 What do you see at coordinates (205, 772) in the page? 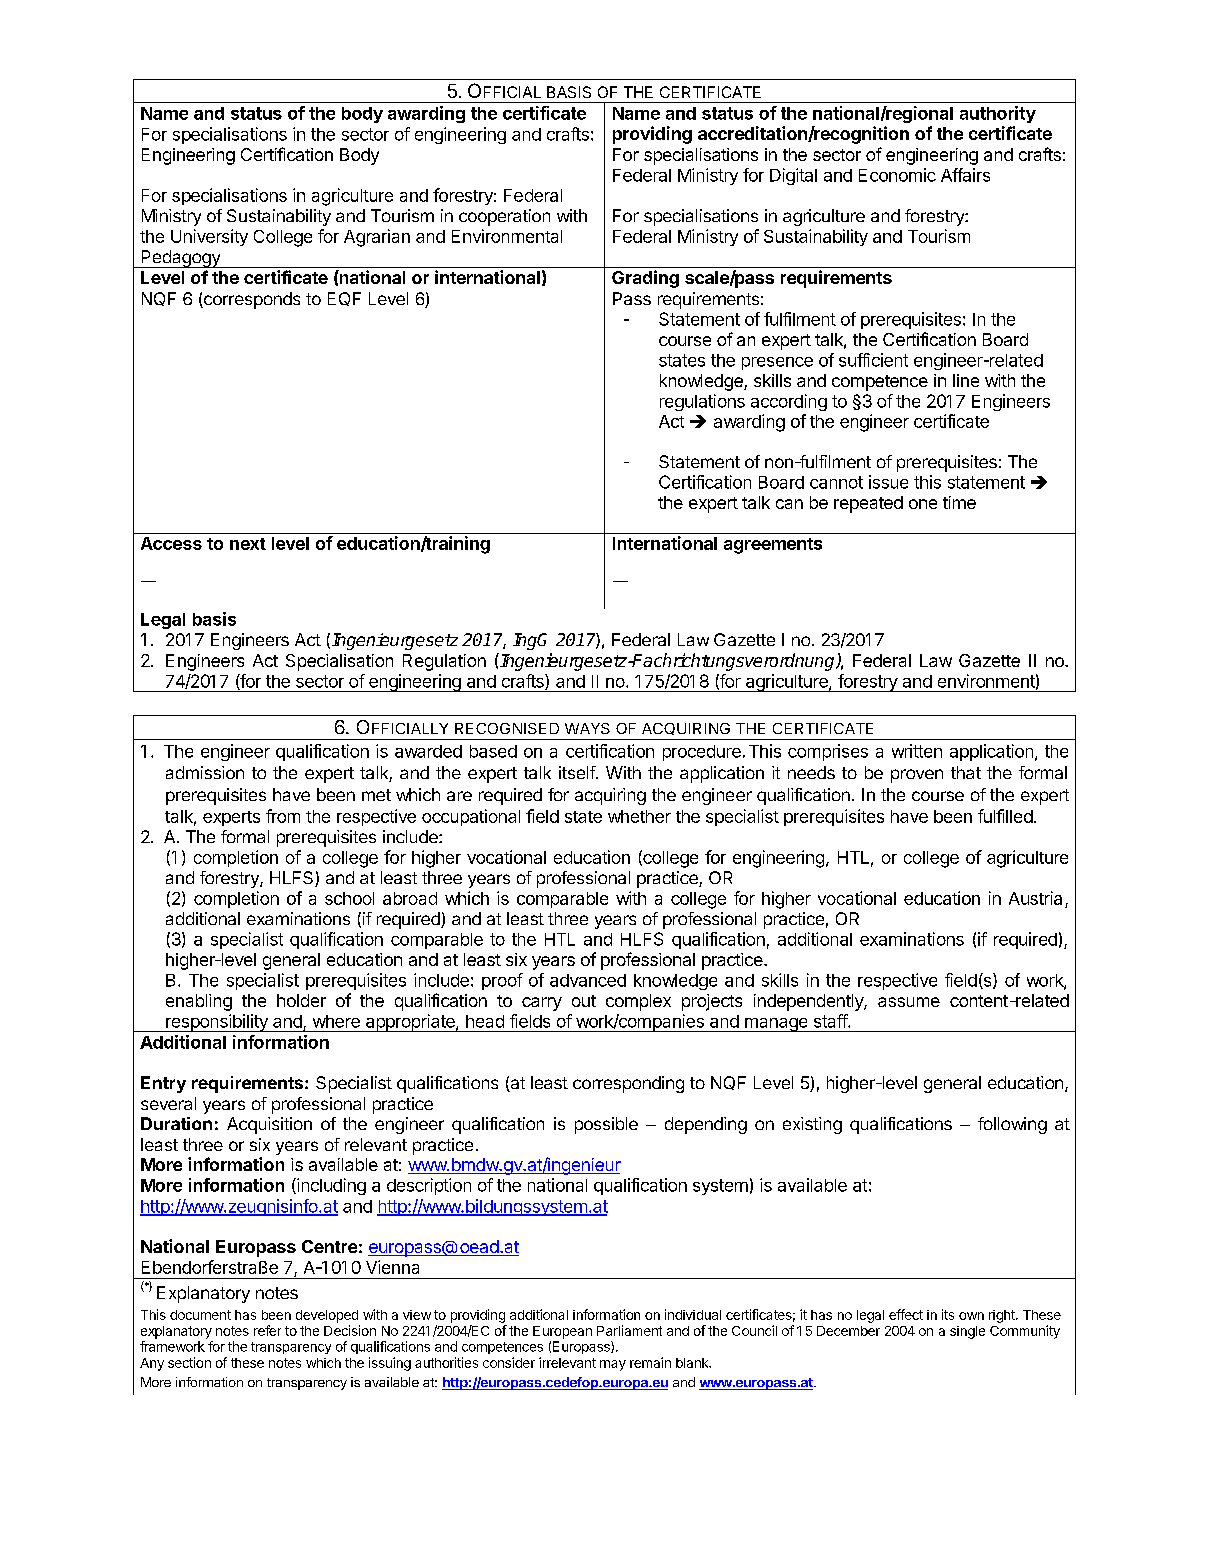
I see `admission` at bounding box center [205, 772].
